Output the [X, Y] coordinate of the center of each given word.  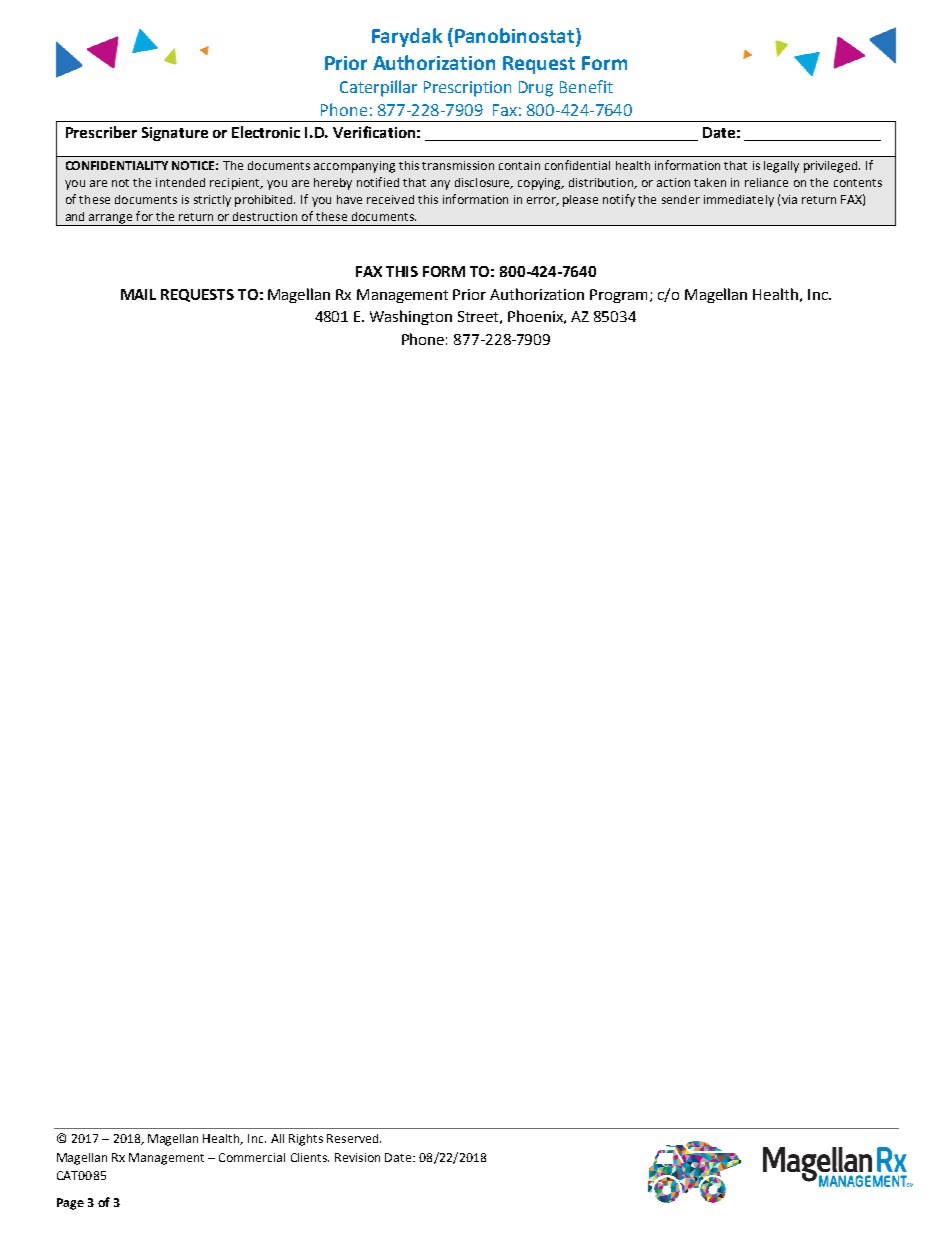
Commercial [252, 1157]
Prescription [467, 89]
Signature [175, 134]
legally [781, 167]
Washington [411, 317]
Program [620, 296]
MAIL [138, 294]
